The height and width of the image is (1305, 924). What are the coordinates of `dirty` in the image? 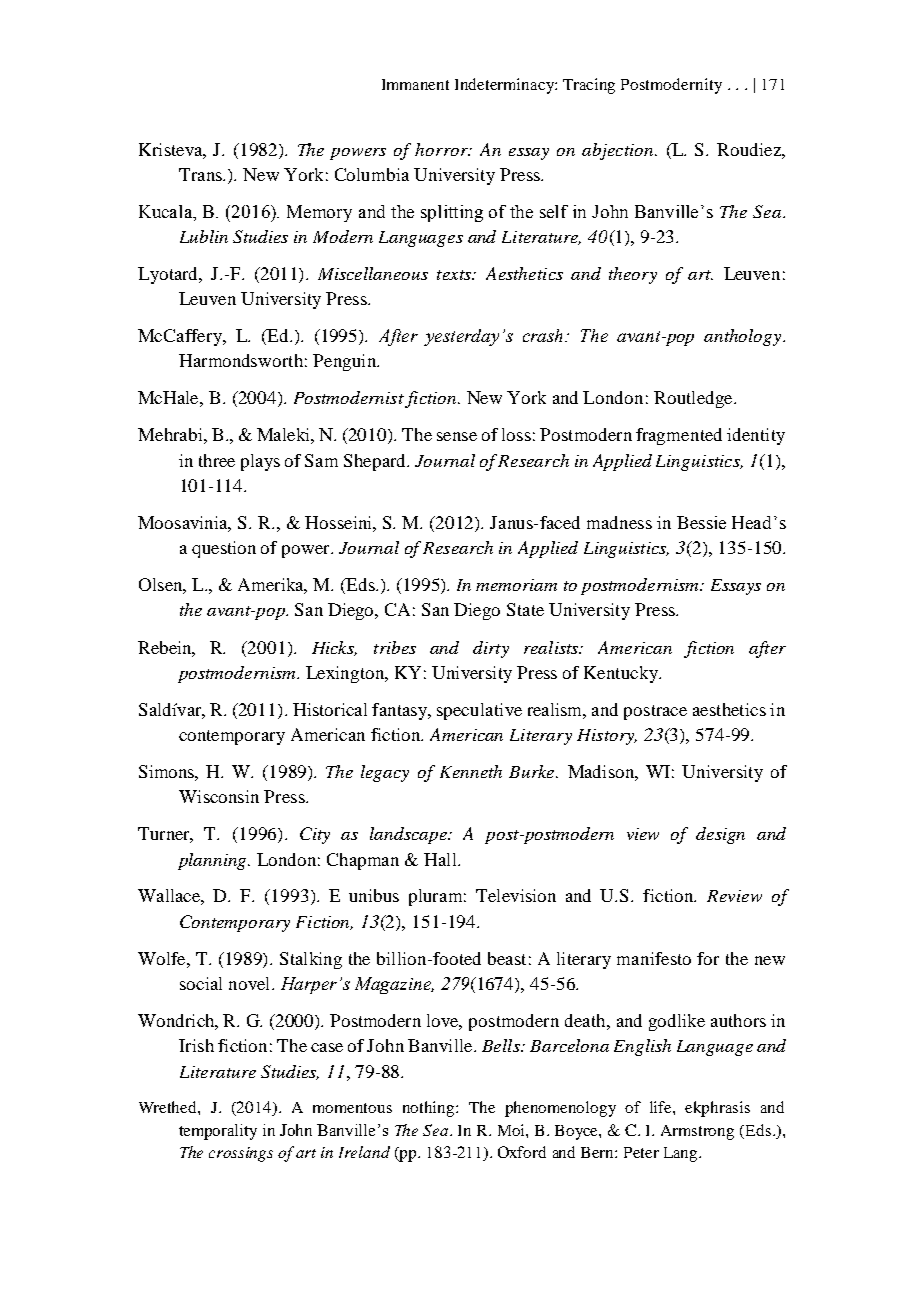 It's located at (491, 649).
